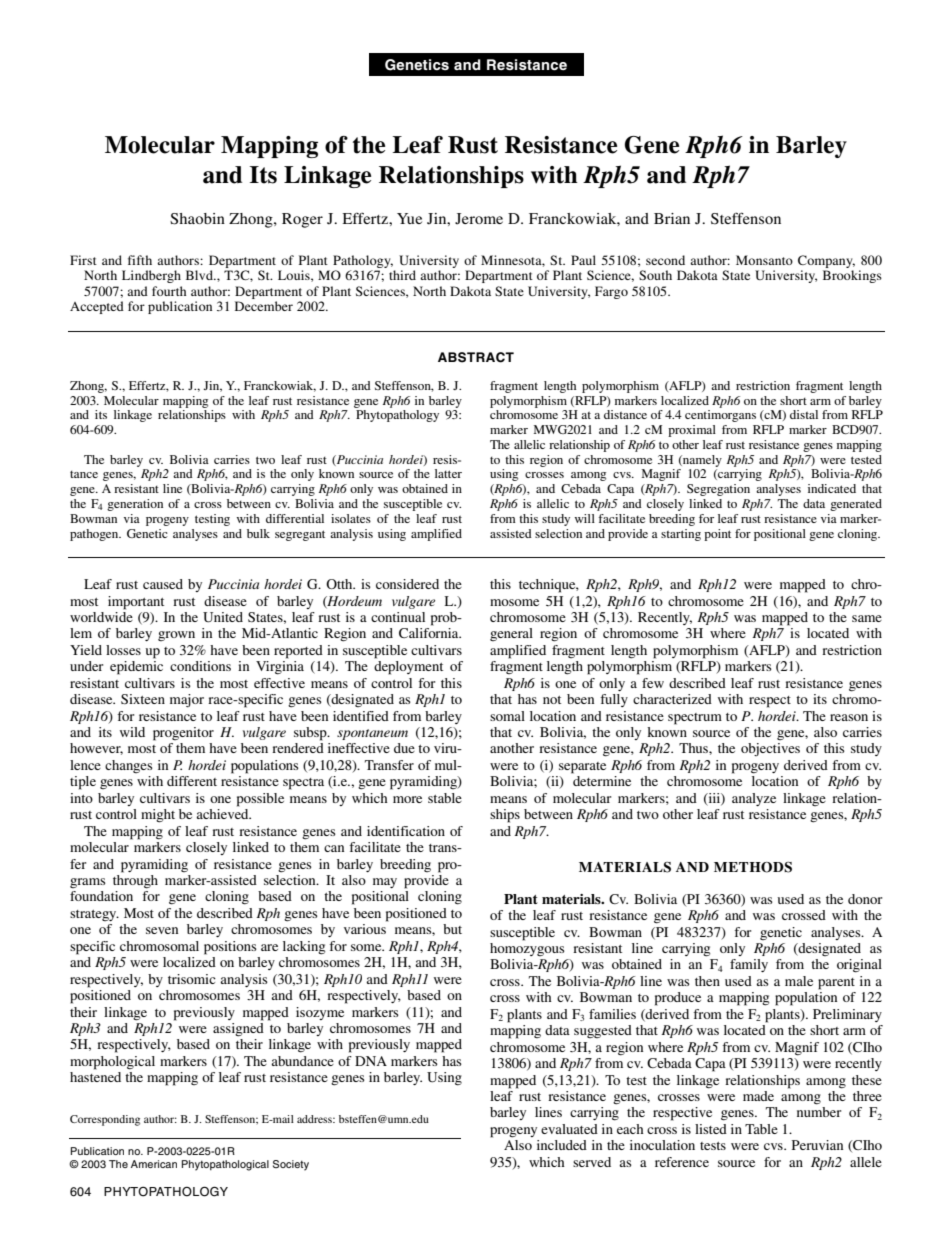 This image has height=1233, width=952. Describe the element at coordinates (479, 219) in the image. I see `Jerome` at that location.
